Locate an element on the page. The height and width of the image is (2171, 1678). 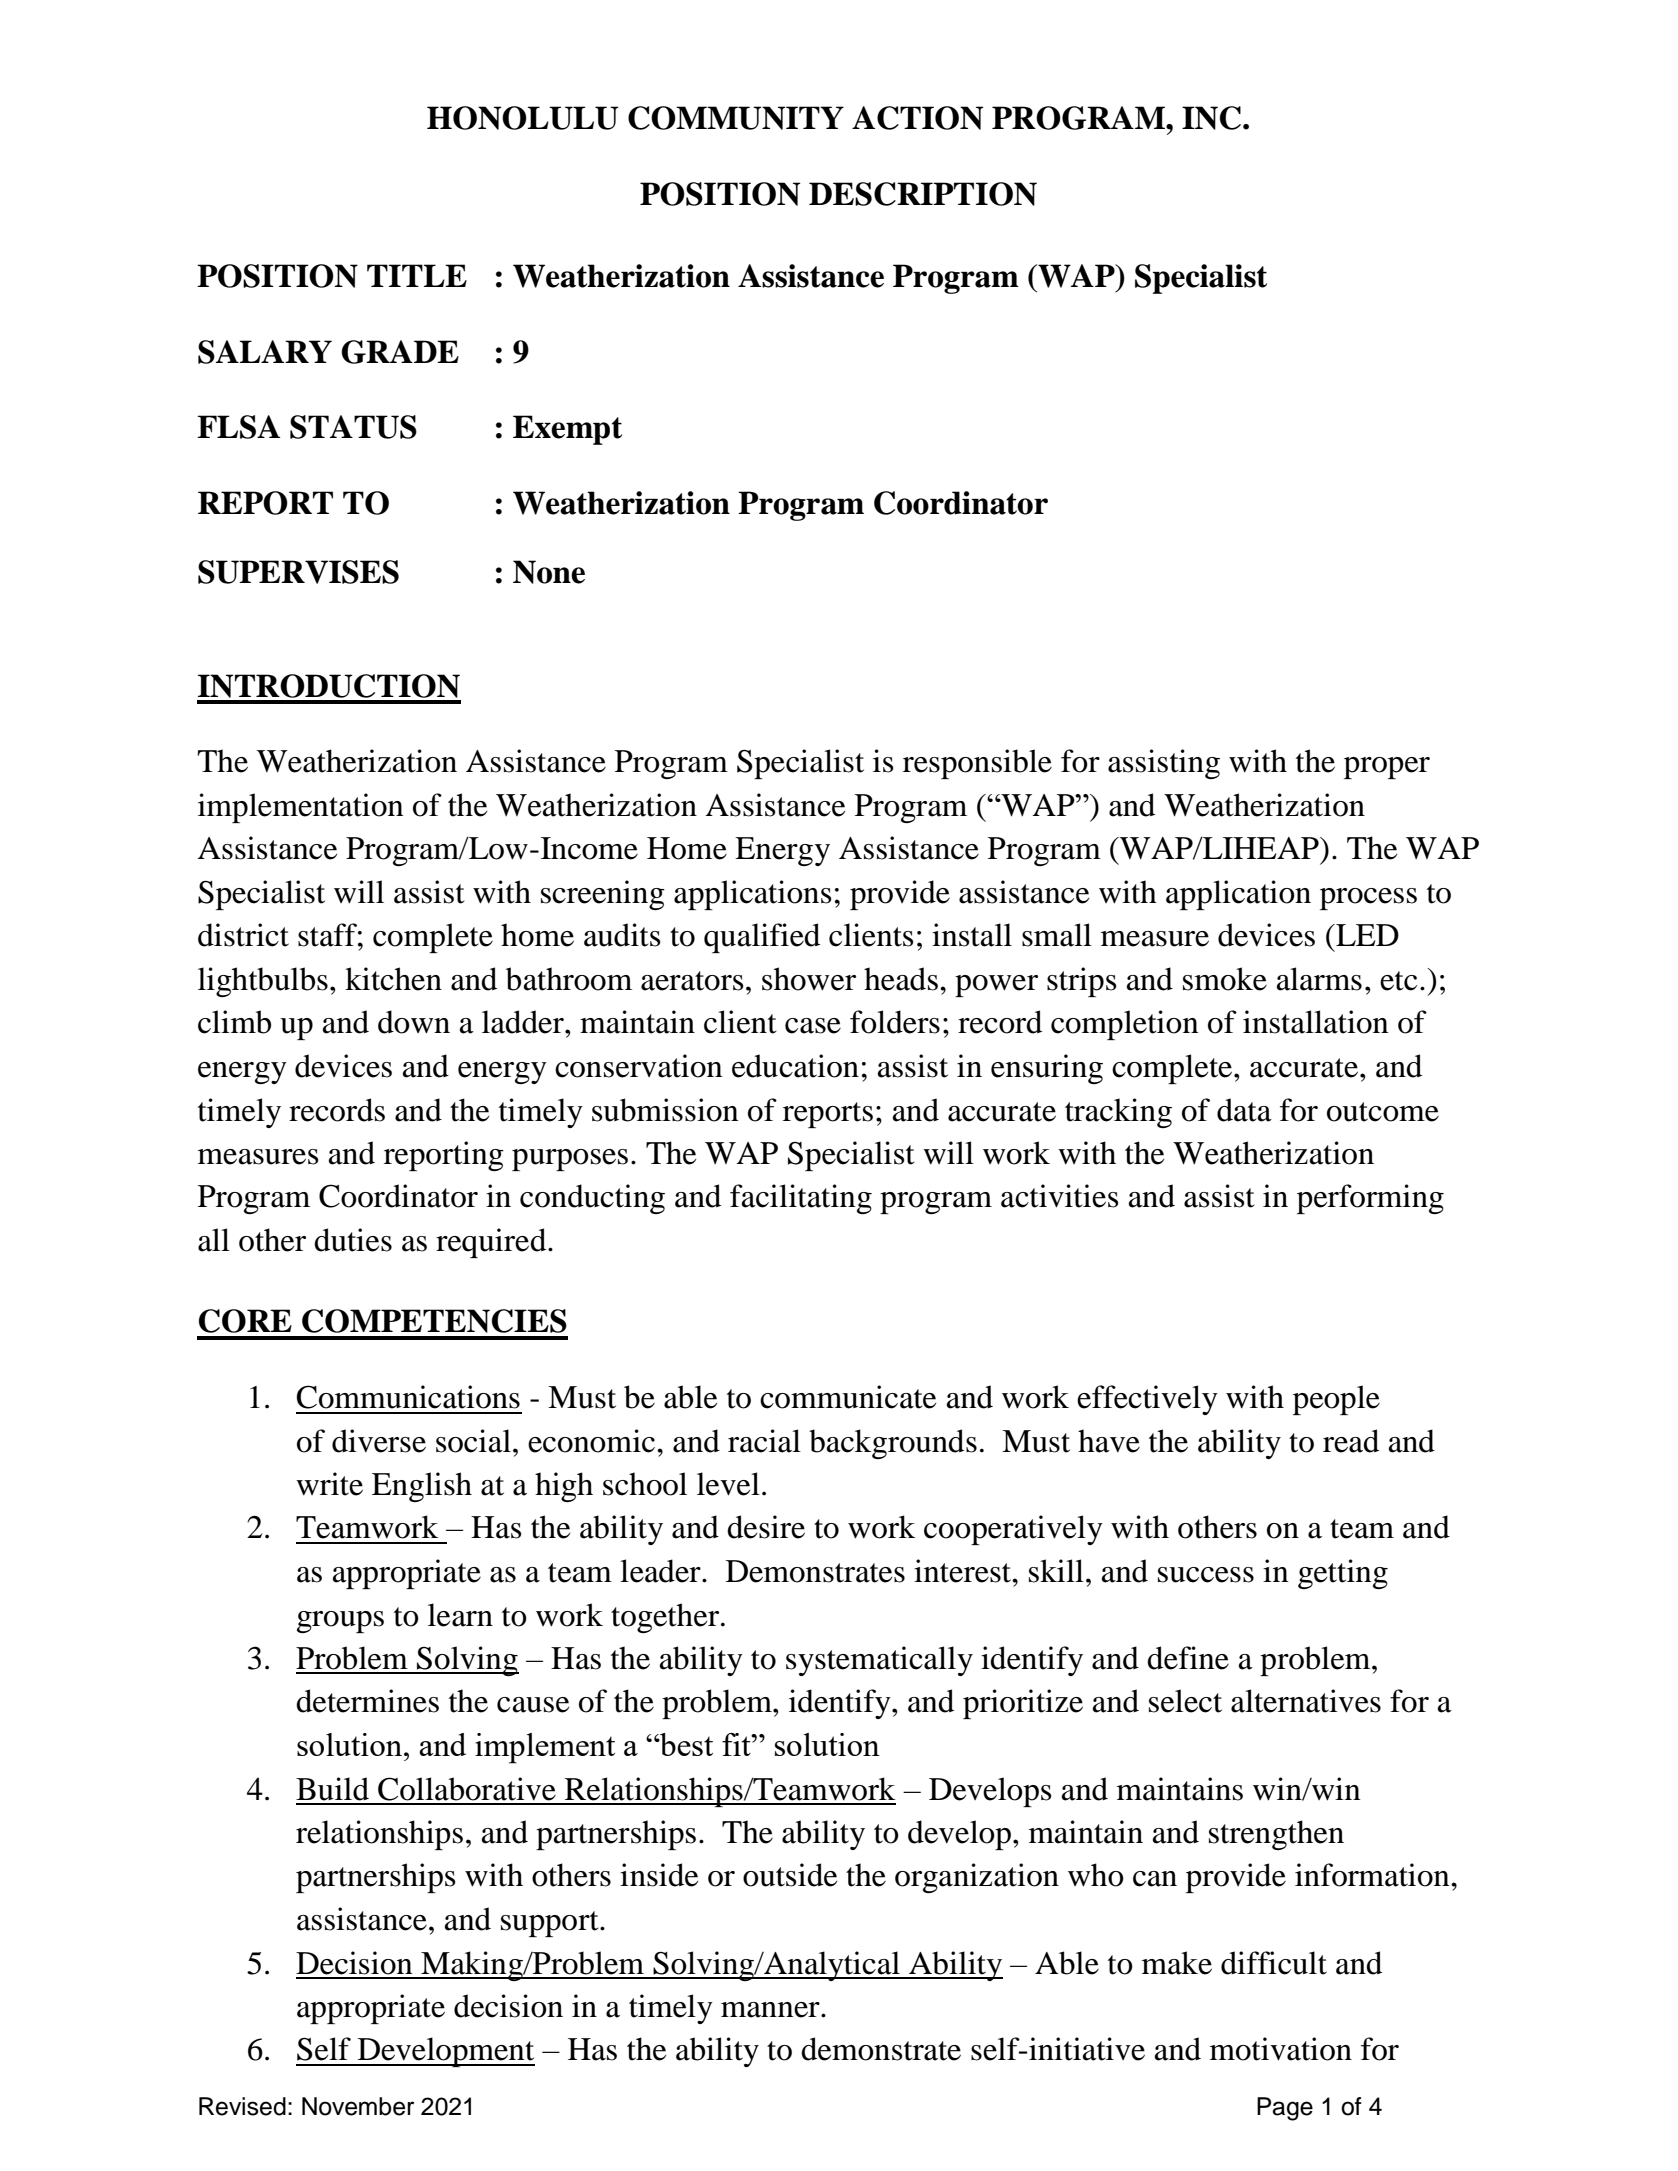
proper is located at coordinates (1387, 768).
